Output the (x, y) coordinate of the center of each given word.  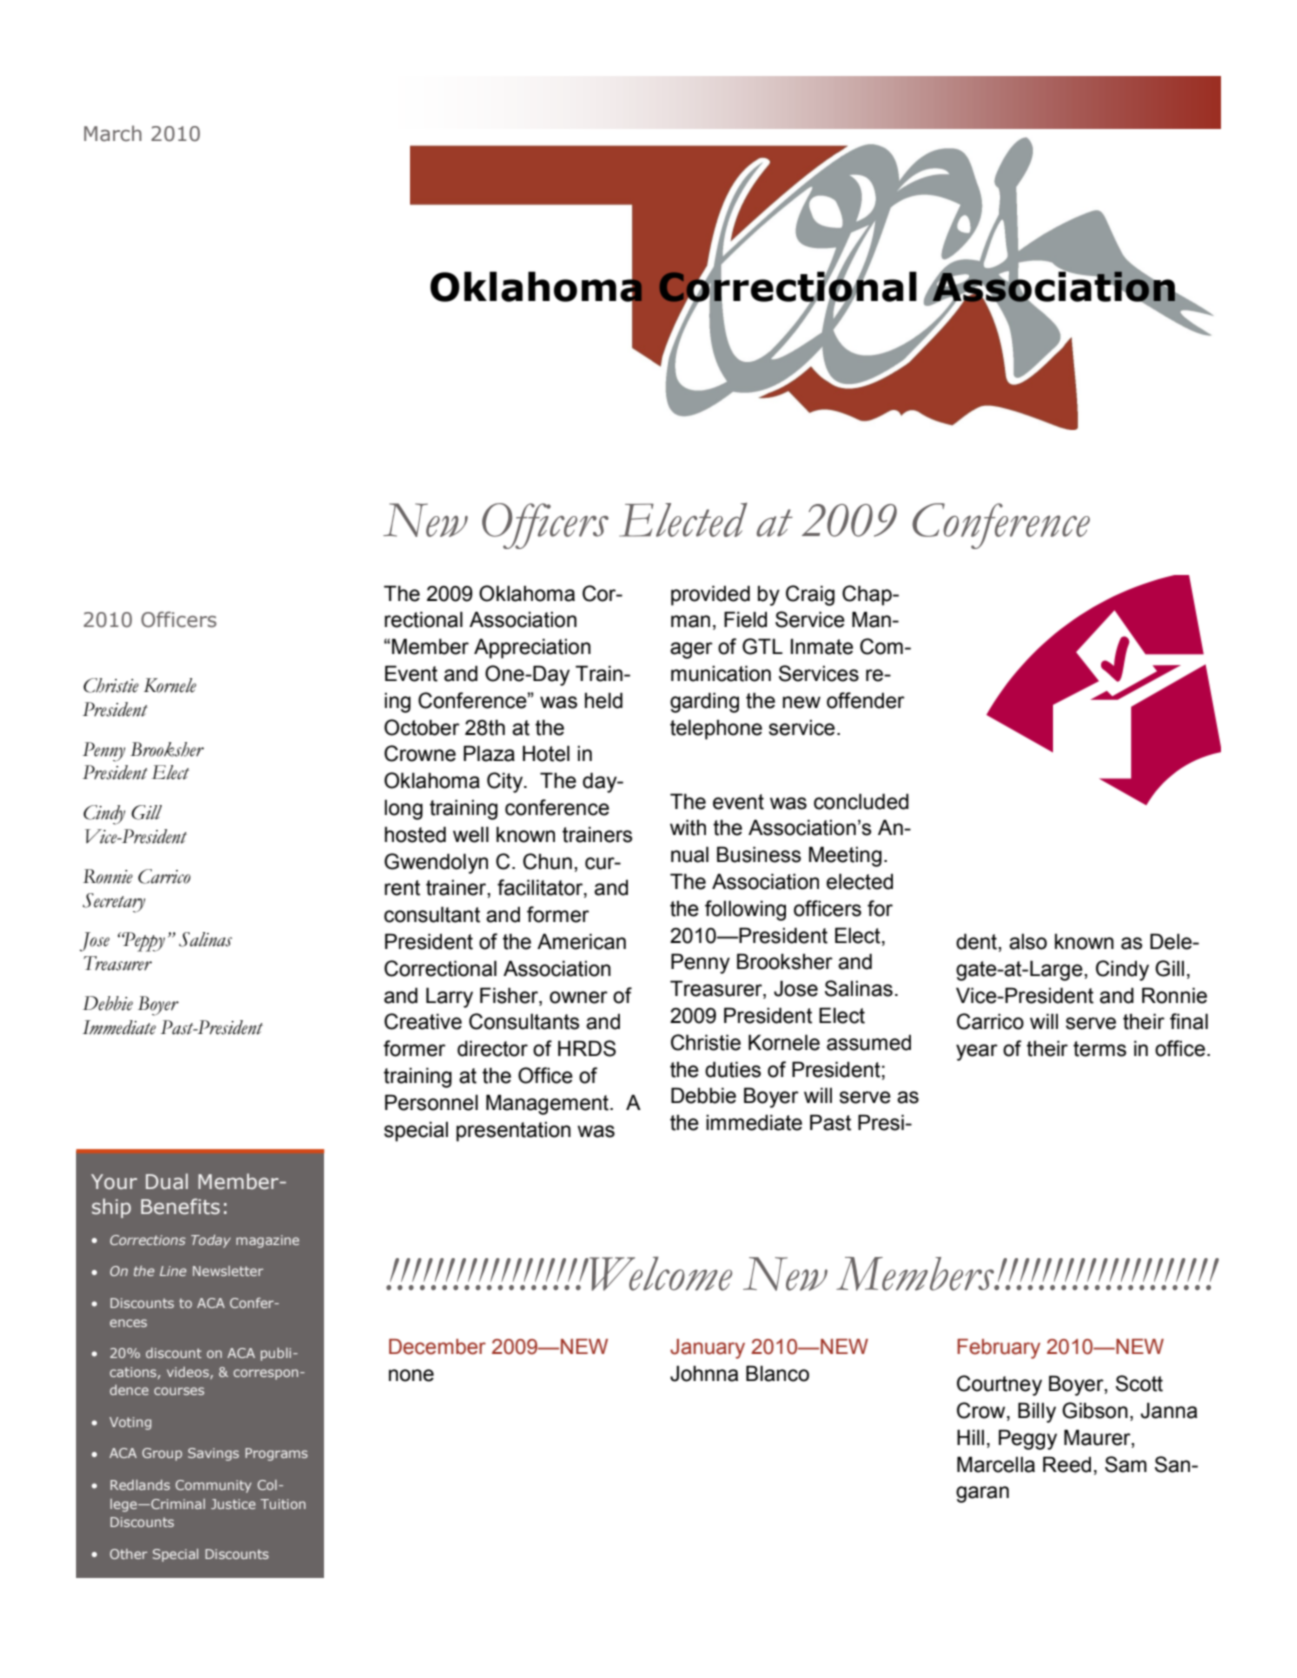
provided (710, 595)
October (422, 727)
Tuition (283, 1504)
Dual (167, 1181)
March (113, 133)
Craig (810, 595)
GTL (762, 646)
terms (1099, 1049)
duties (733, 1070)
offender (866, 700)
